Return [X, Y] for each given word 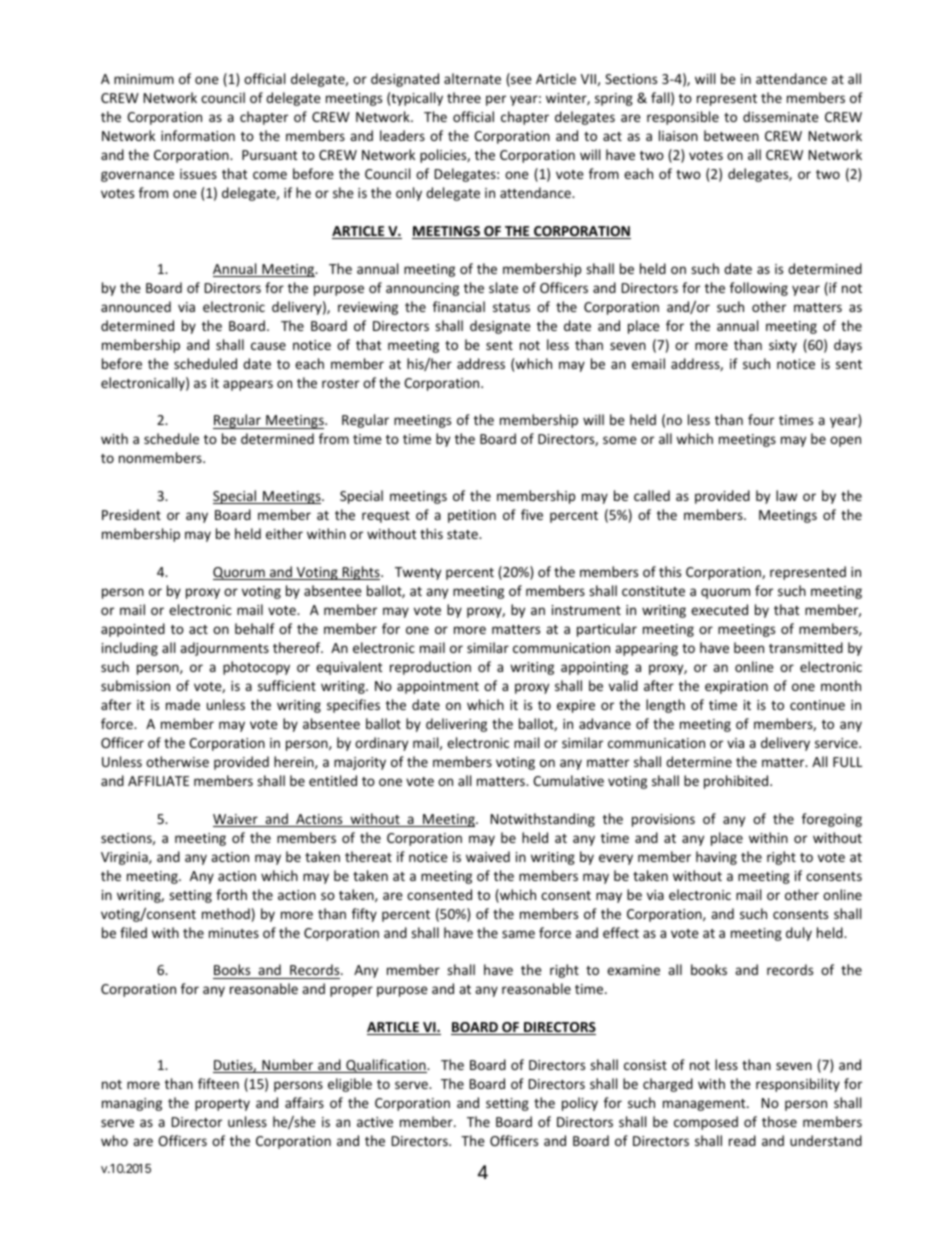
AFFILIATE [158, 781]
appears [248, 385]
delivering [456, 725]
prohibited [737, 782]
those [779, 1121]
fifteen [218, 1083]
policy [580, 1104]
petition [472, 516]
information [198, 135]
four [761, 419]
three [464, 97]
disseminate [781, 116]
